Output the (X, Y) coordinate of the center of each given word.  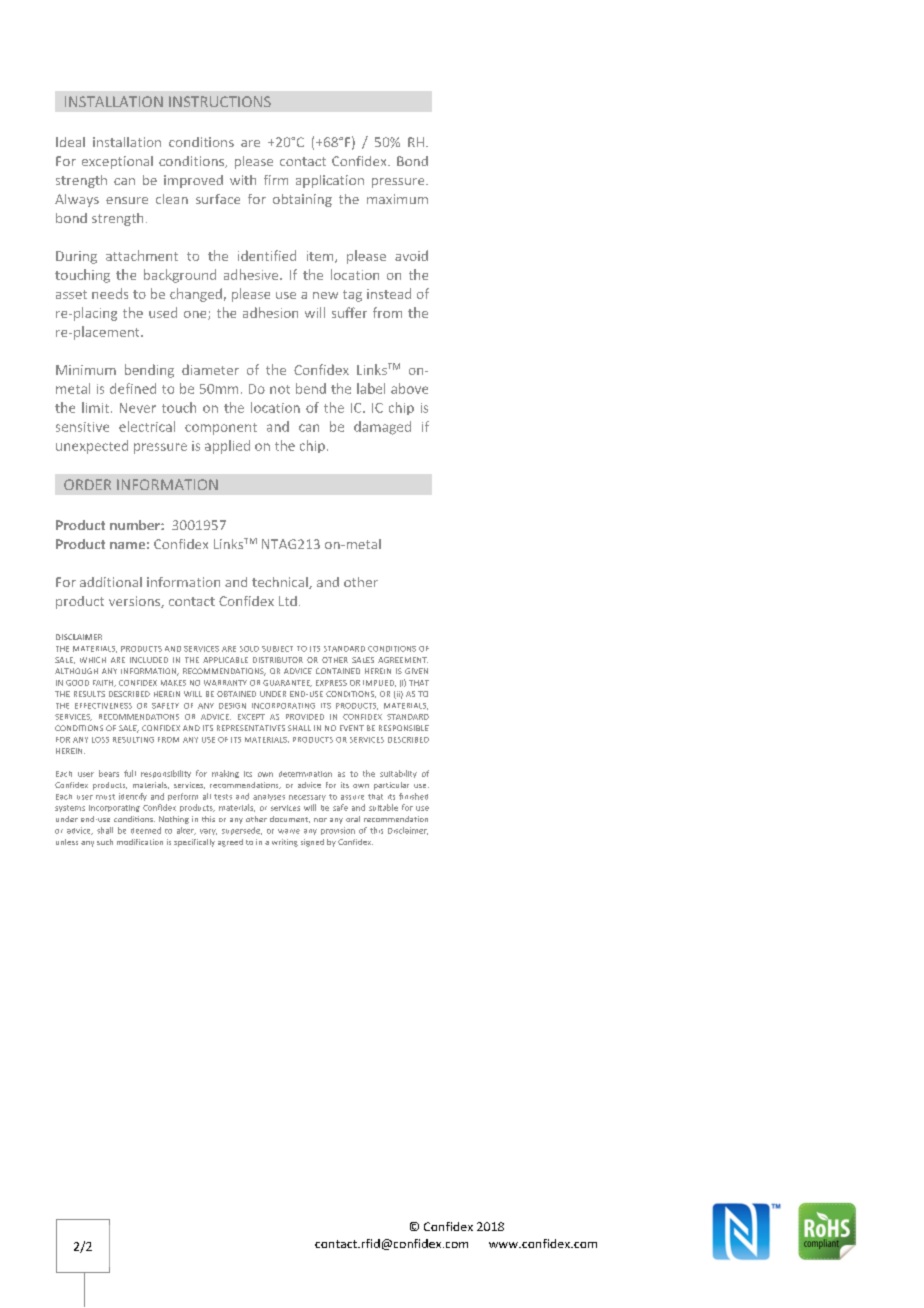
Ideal (70, 142)
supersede (242, 831)
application (330, 181)
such (105, 842)
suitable (383, 807)
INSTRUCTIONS (220, 101)
